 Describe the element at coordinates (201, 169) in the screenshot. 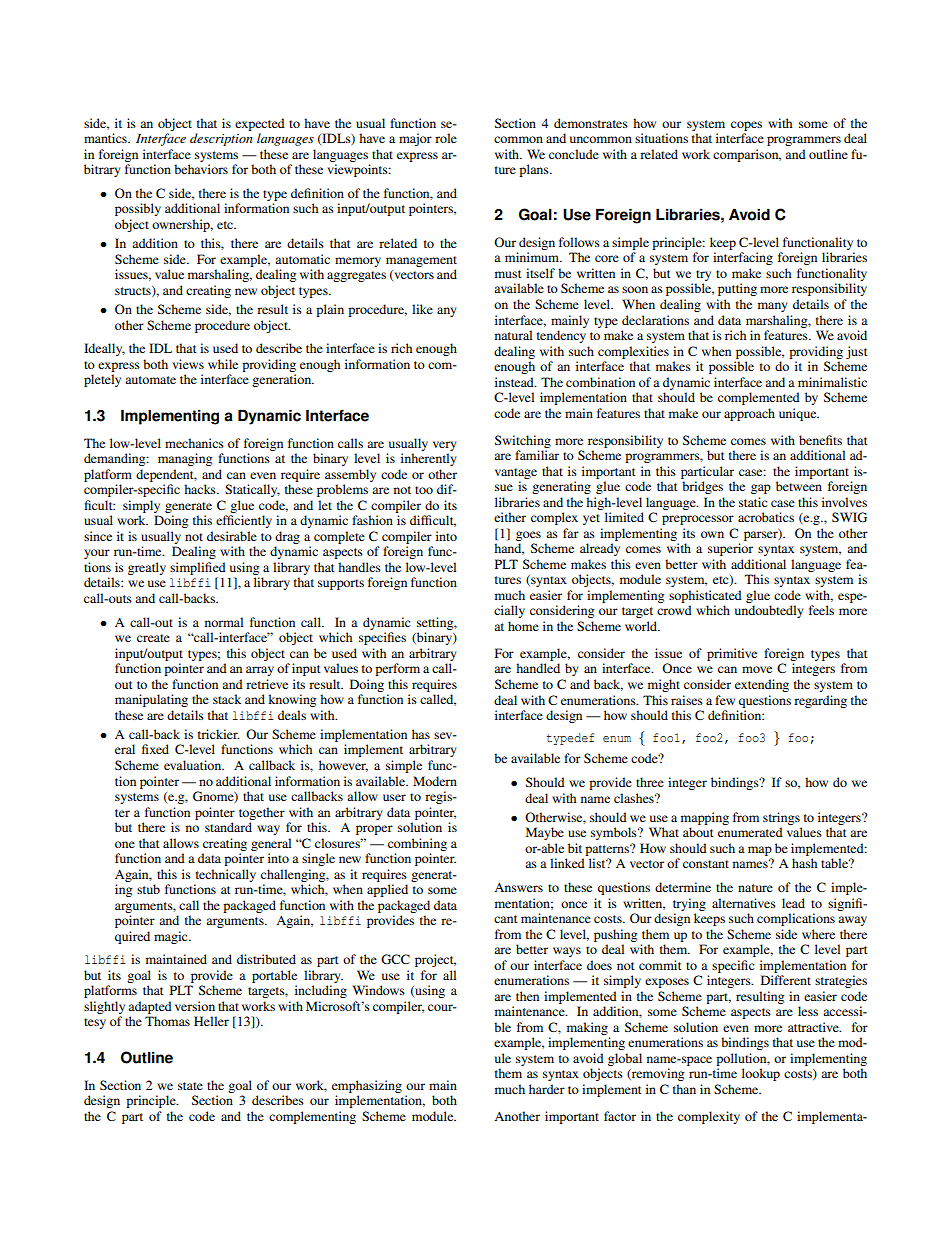

I see `behaviors` at that location.
